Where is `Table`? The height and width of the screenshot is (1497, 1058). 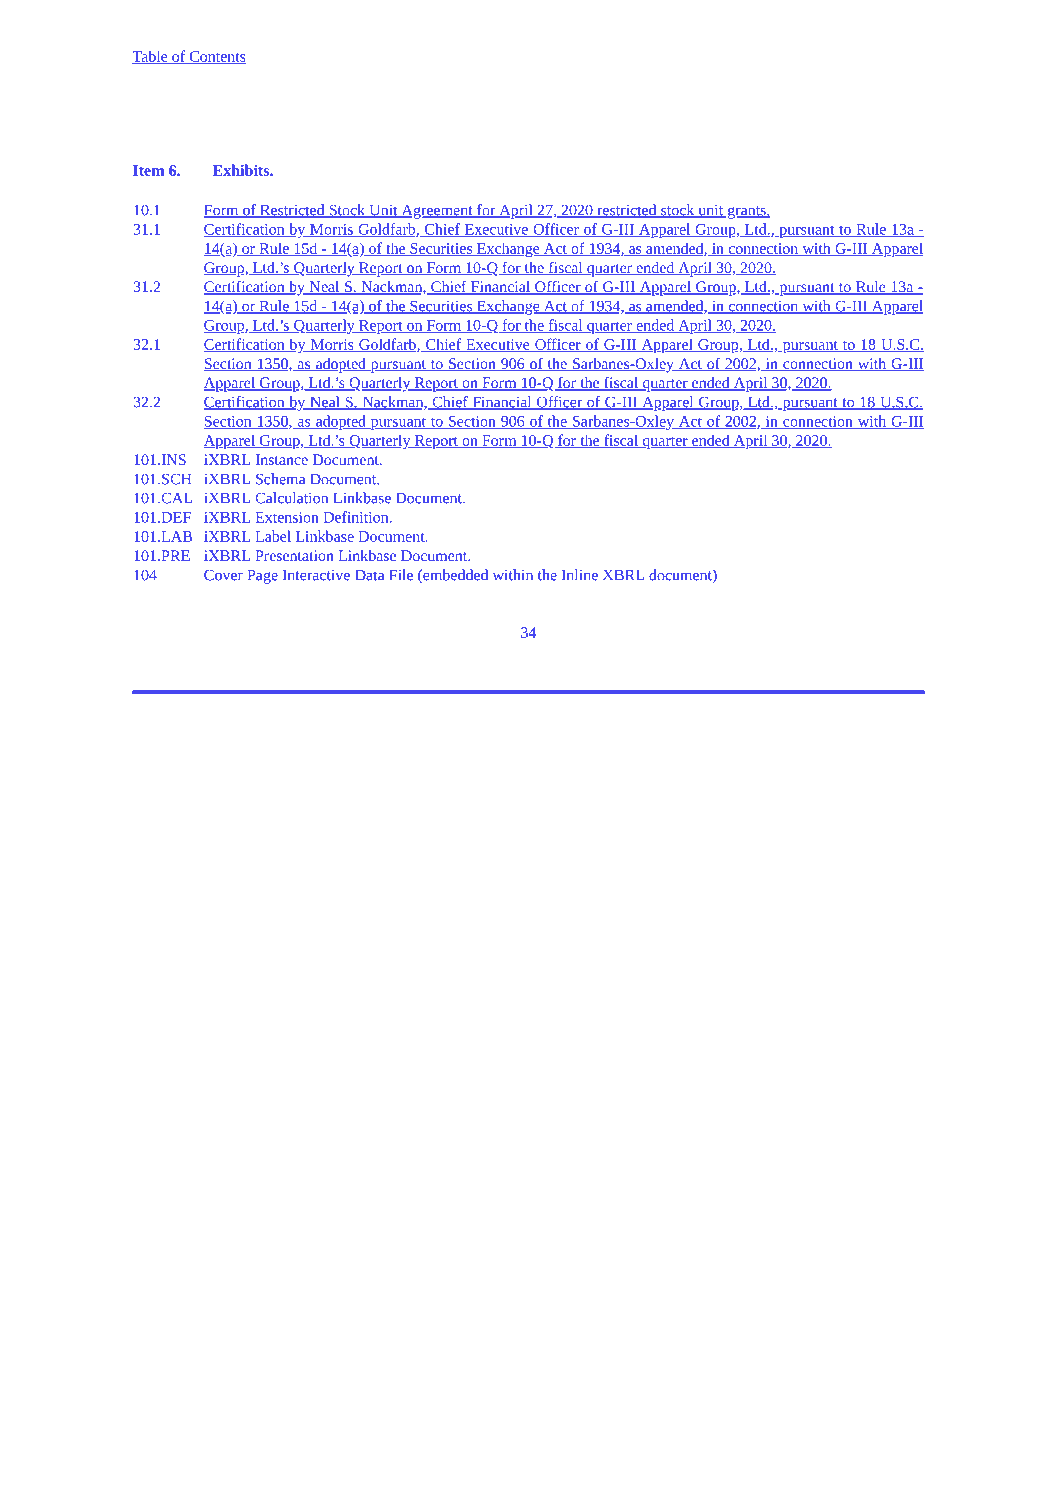
Table is located at coordinates (151, 57).
